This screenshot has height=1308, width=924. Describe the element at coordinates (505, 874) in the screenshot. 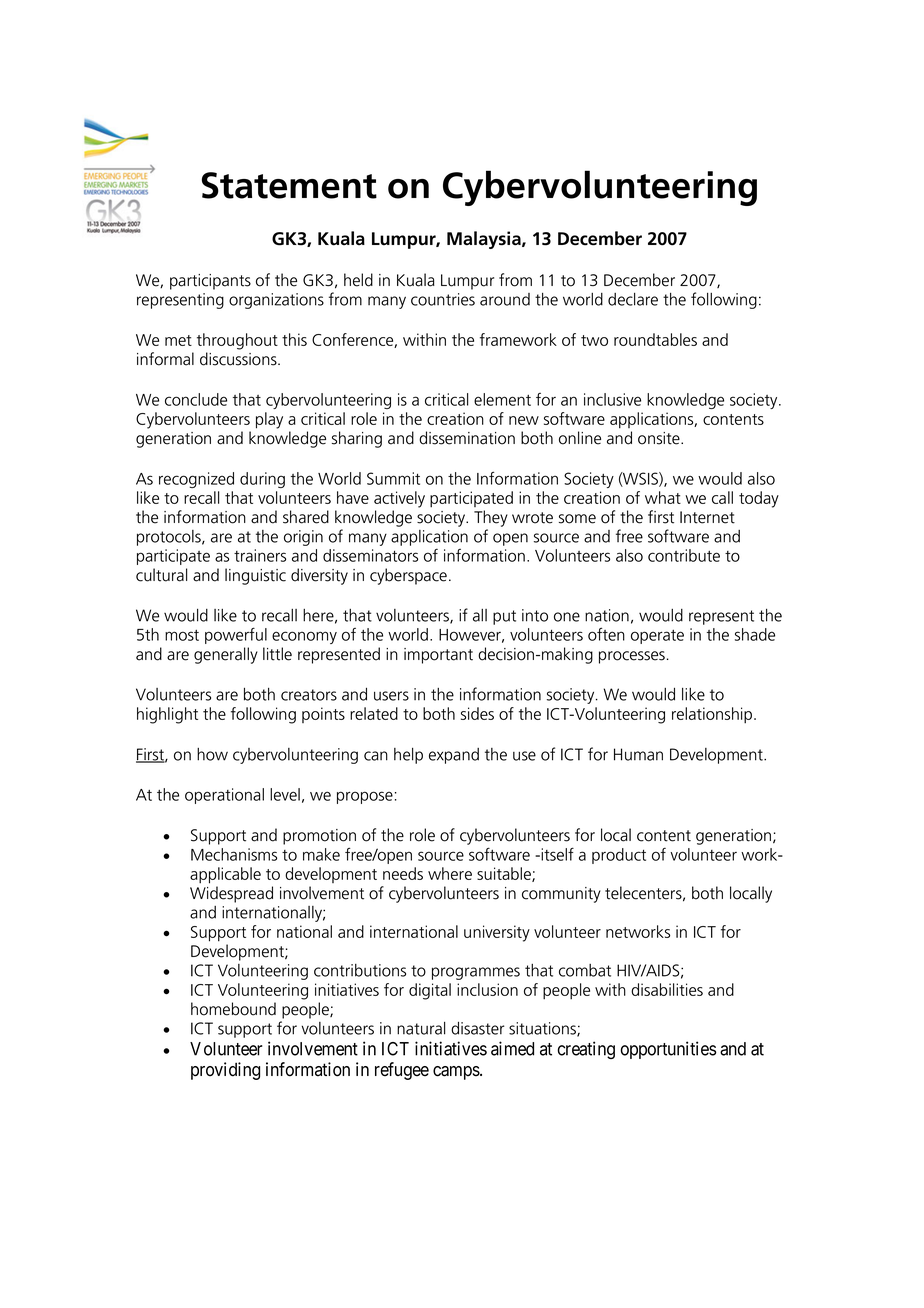

I see `suitable` at that location.
